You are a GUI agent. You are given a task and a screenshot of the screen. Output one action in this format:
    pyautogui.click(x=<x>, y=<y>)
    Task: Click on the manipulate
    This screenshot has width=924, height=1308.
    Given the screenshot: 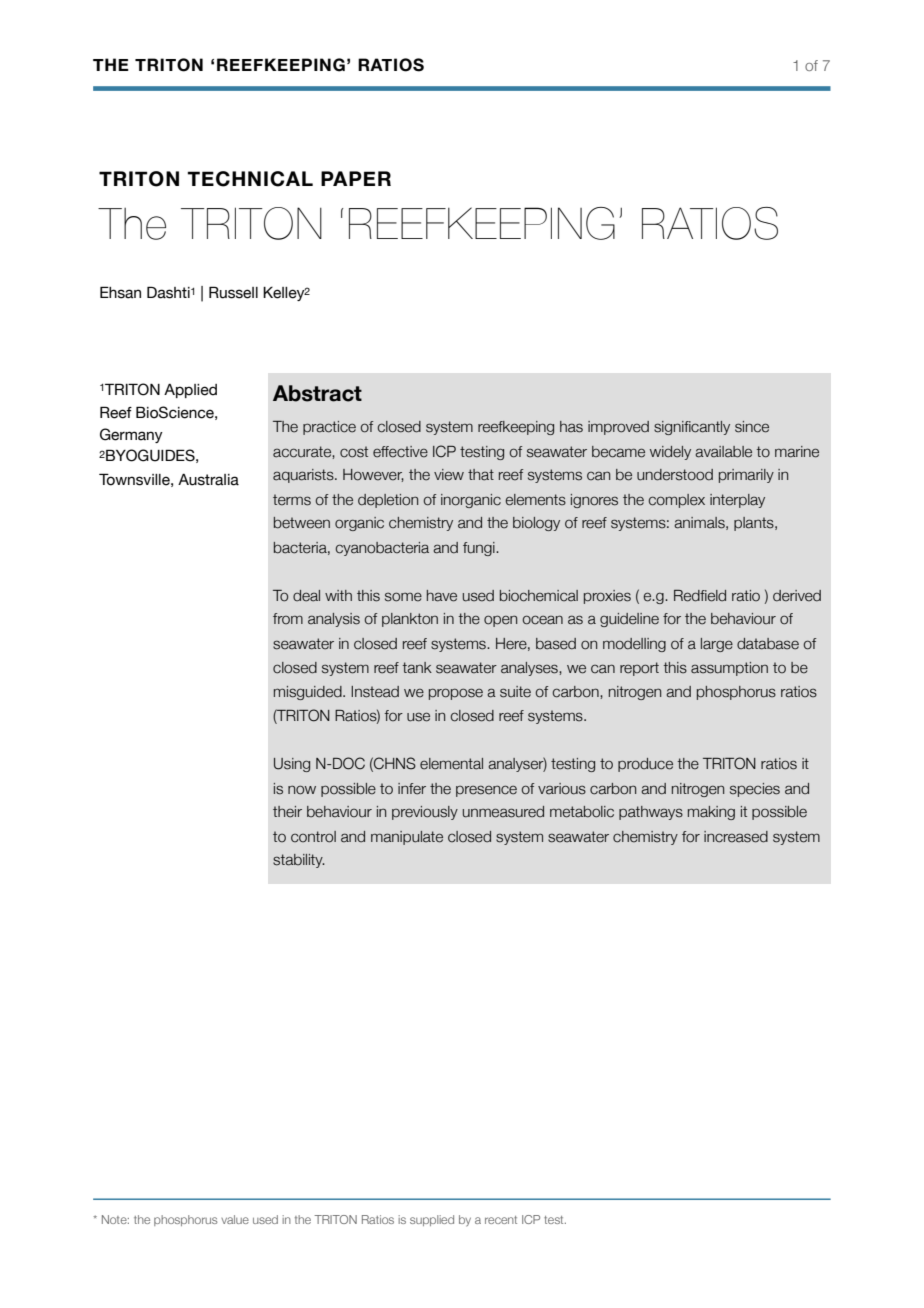 What is the action you would take?
    pyautogui.click(x=407, y=838)
